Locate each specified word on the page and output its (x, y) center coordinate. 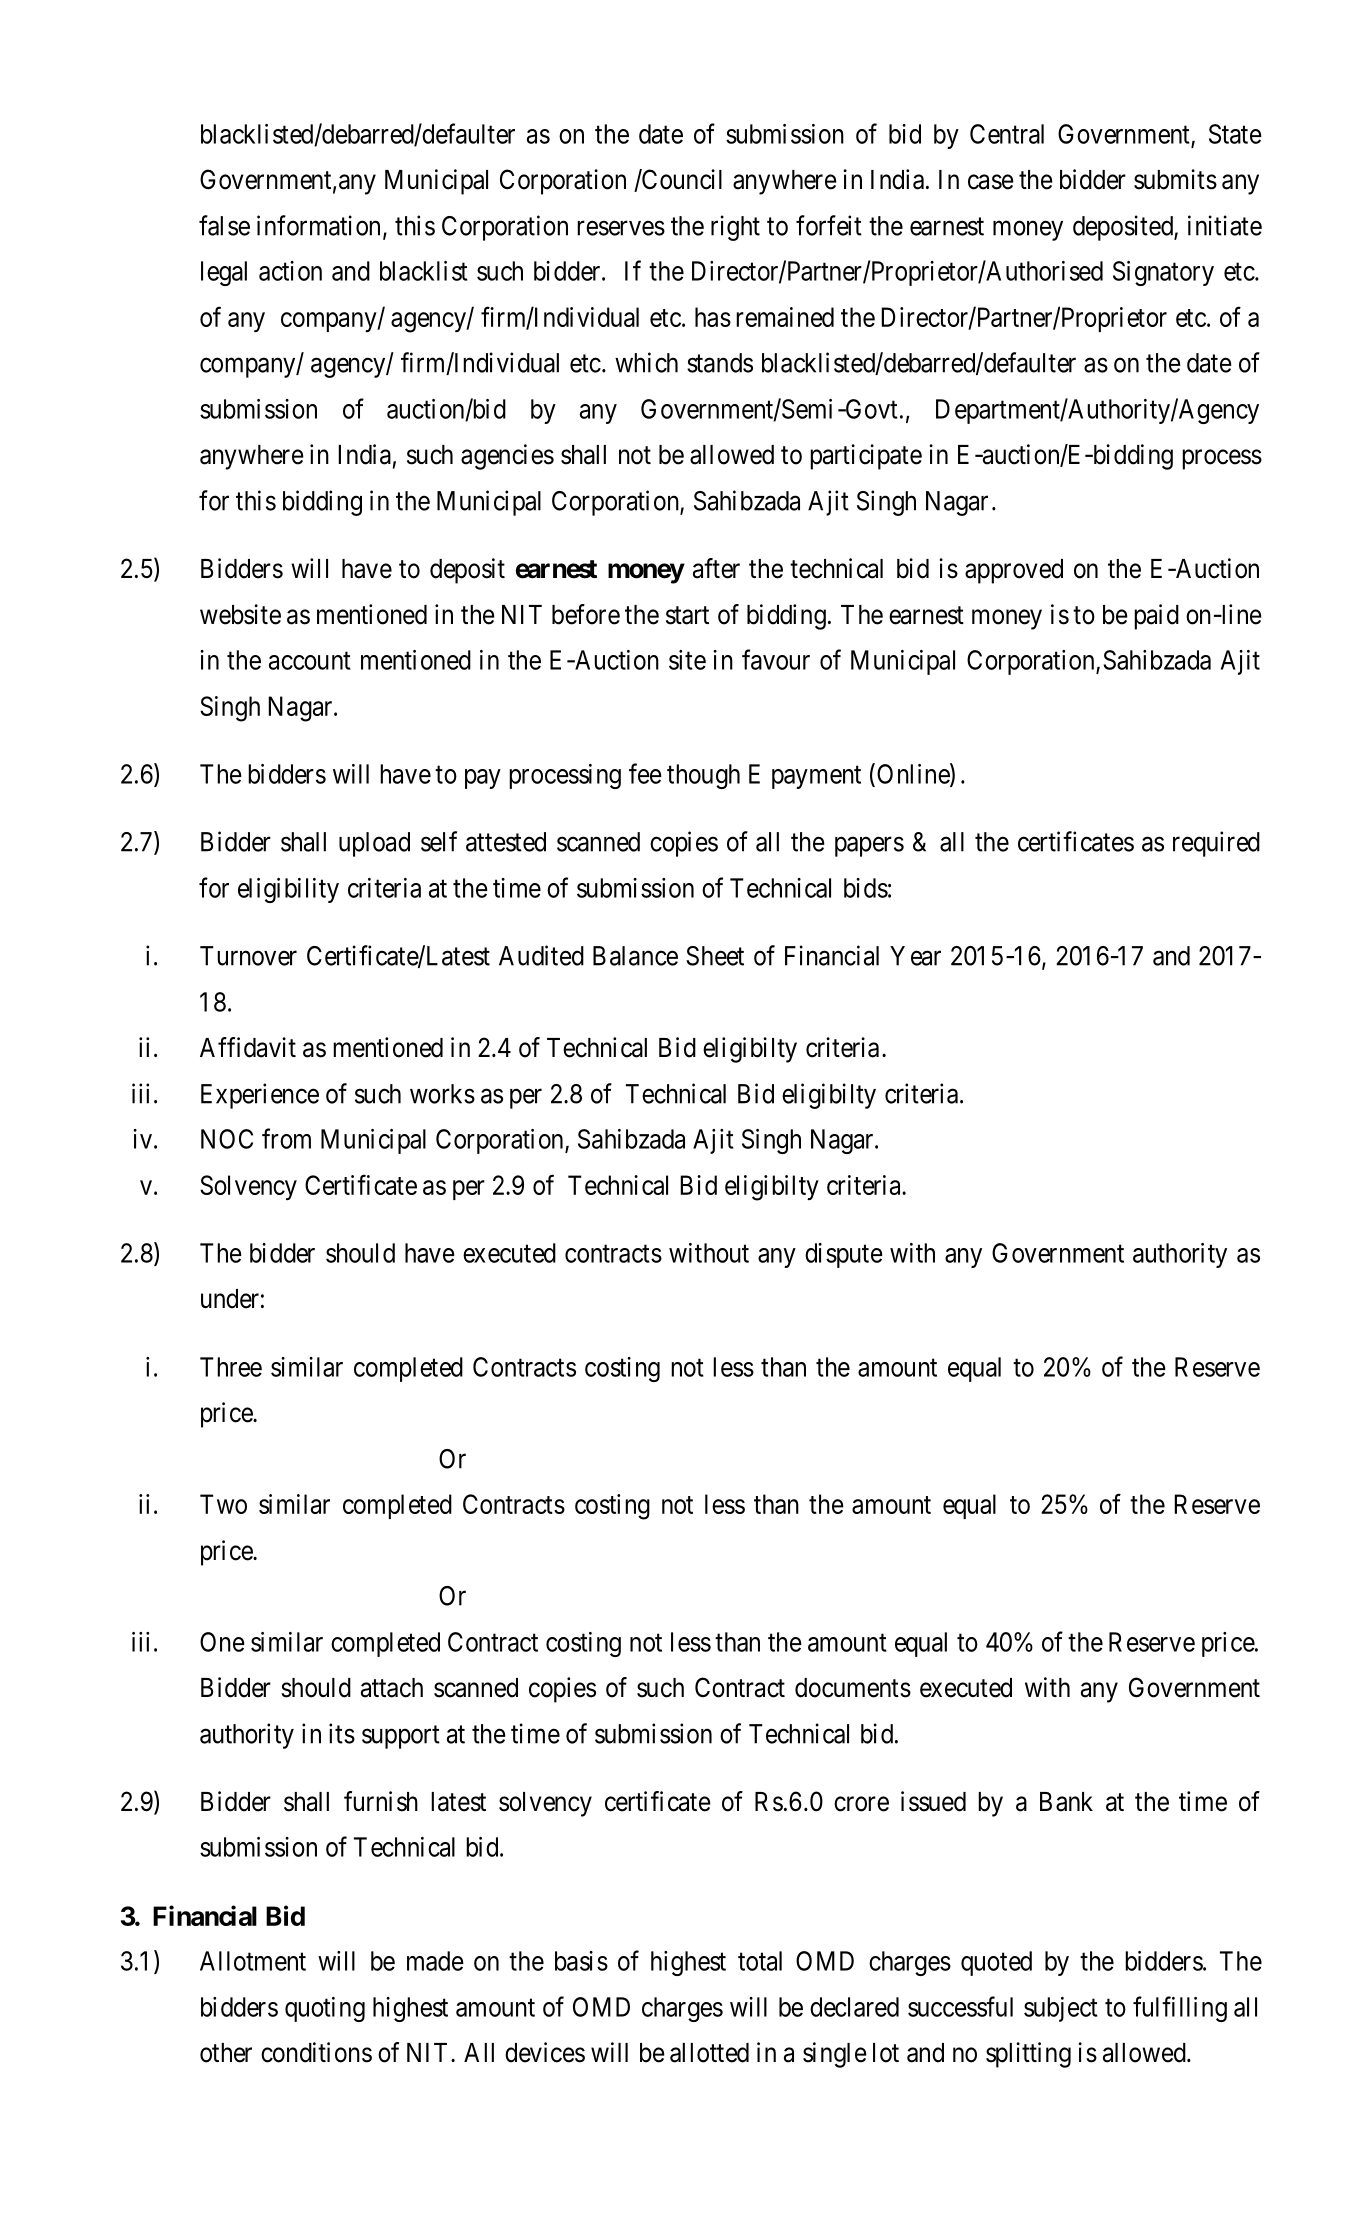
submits (1175, 179)
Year (915, 956)
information (318, 225)
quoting (325, 2009)
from (286, 1138)
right (735, 228)
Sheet (715, 956)
